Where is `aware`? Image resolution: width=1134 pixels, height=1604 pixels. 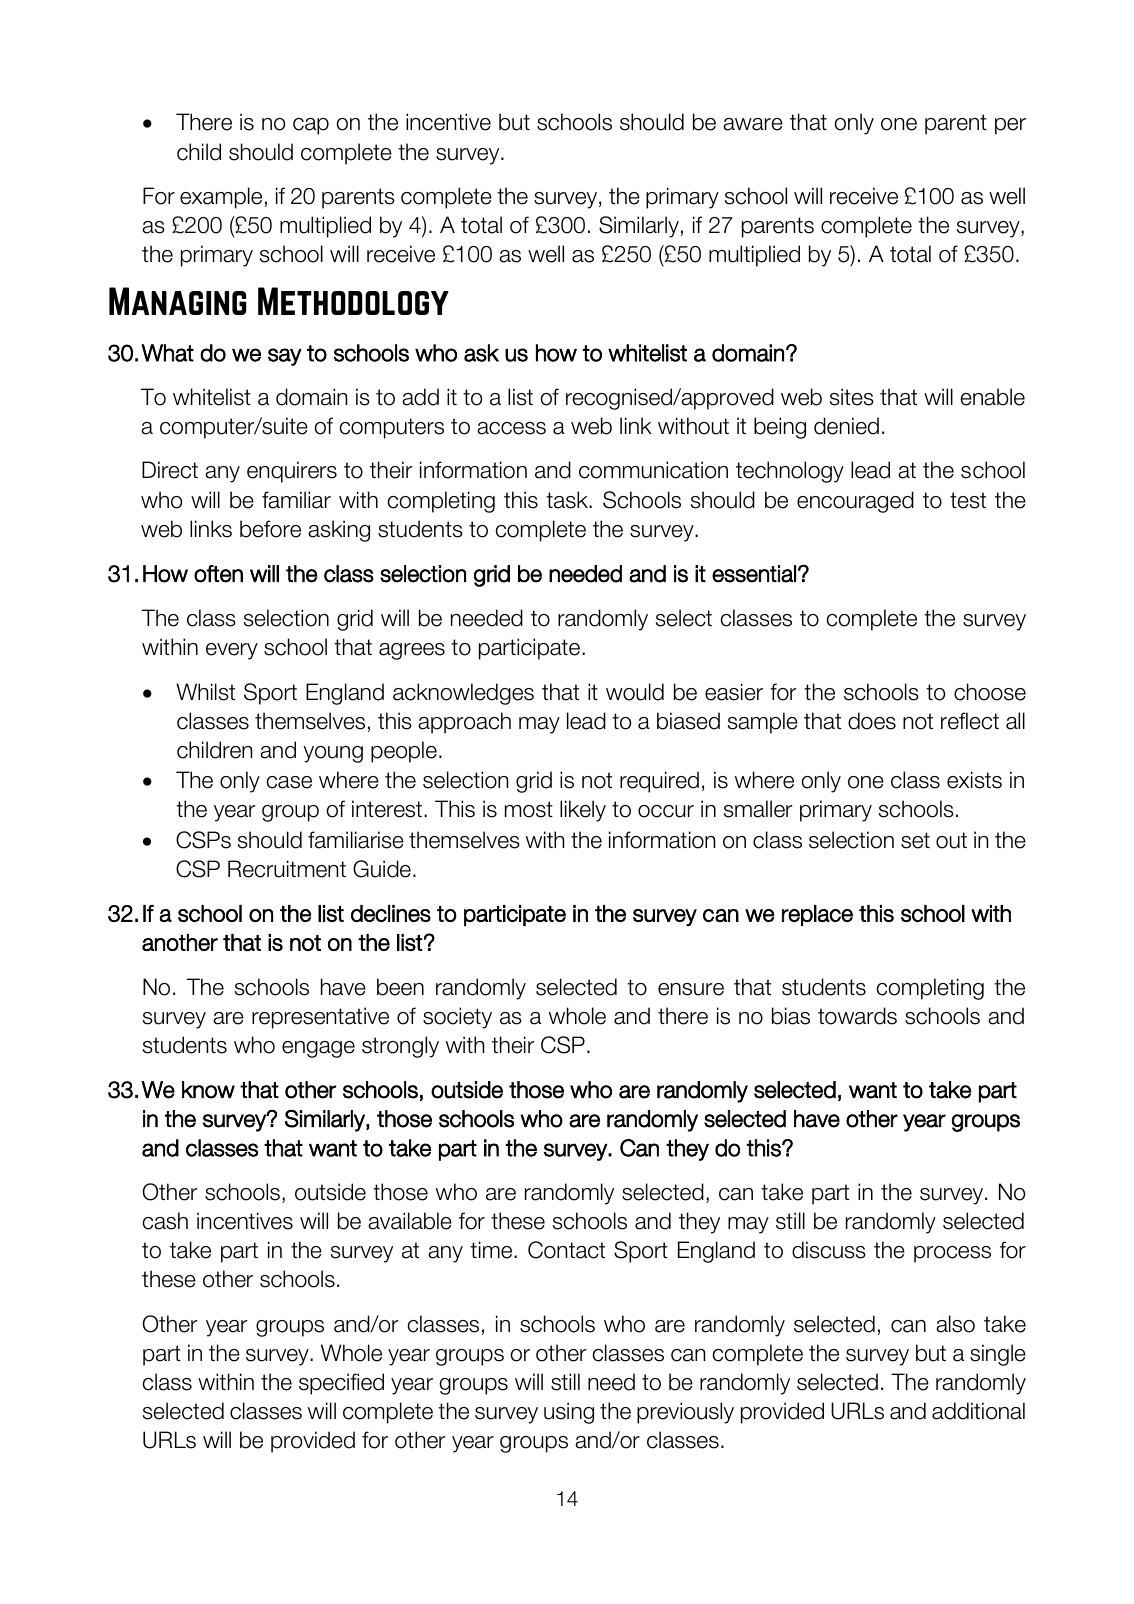 aware is located at coordinates (753, 124).
